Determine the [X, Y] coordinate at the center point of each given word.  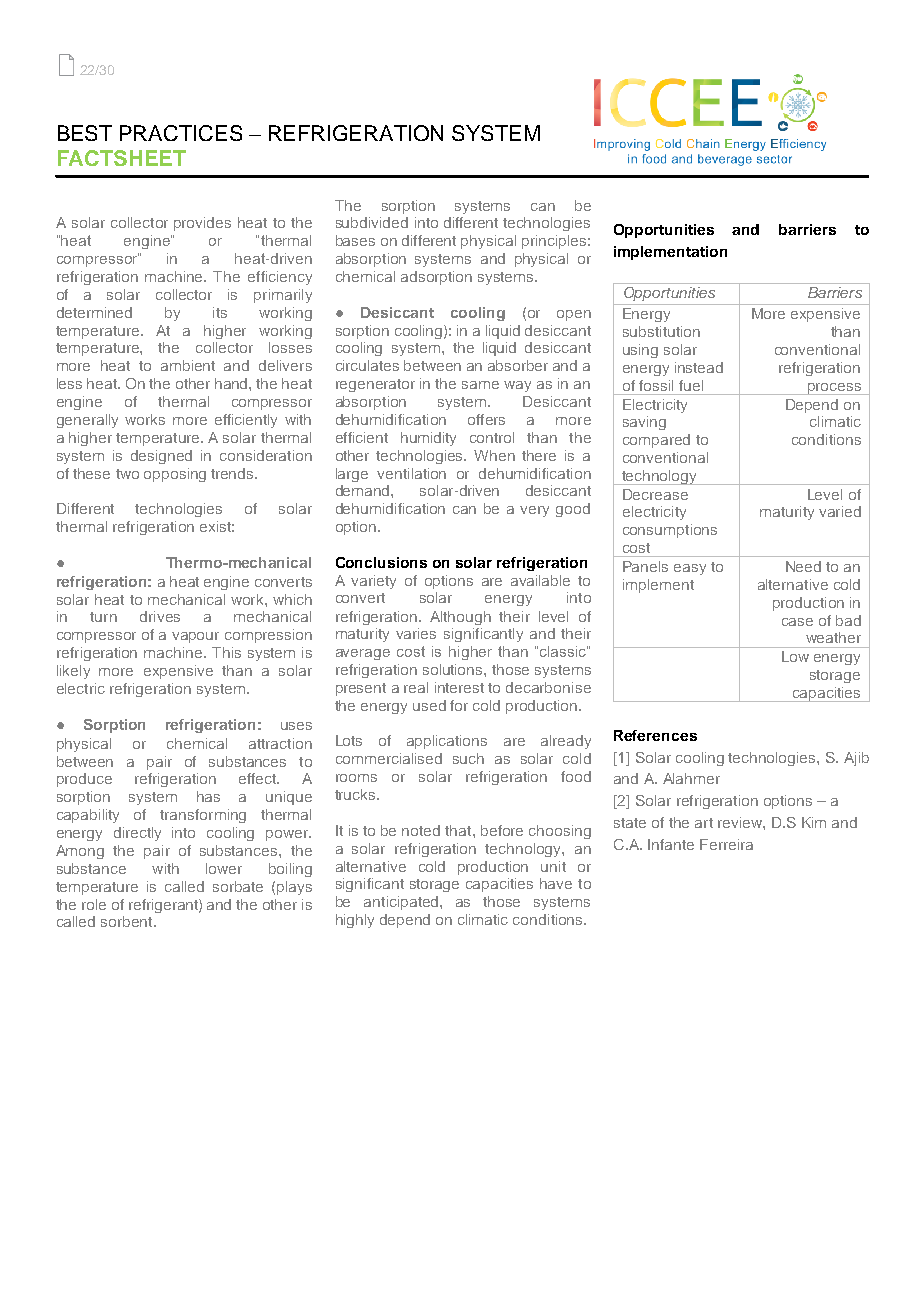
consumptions [670, 531]
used [429, 705]
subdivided [372, 222]
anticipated [402, 903]
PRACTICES [181, 133]
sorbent [128, 921]
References [655, 735]
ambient [188, 365]
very [534, 511]
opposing [175, 475]
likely [73, 672]
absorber [518, 365]
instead [699, 367]
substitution [661, 331]
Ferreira [726, 844]
